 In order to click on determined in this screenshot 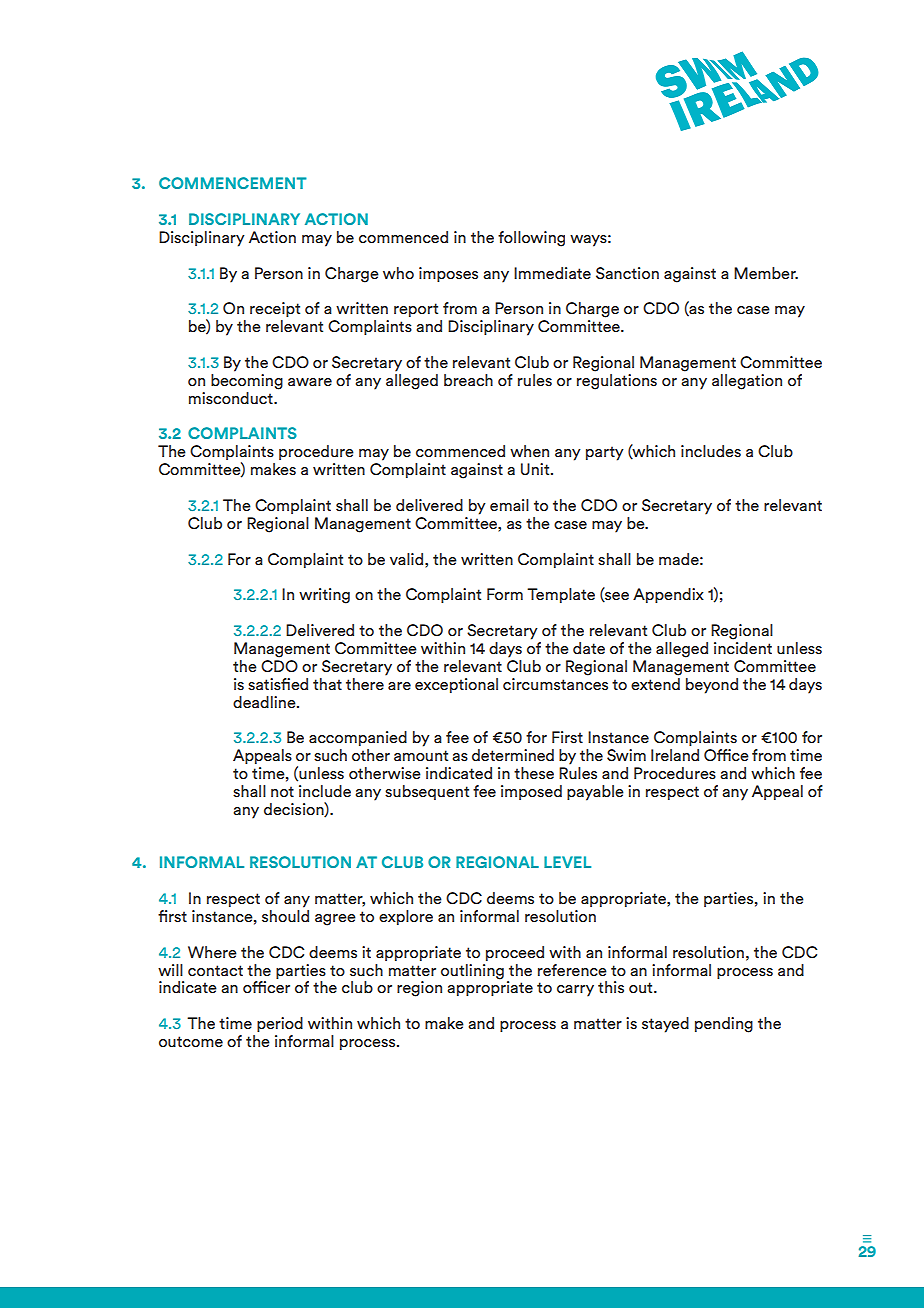, I will do `click(513, 755)`.
